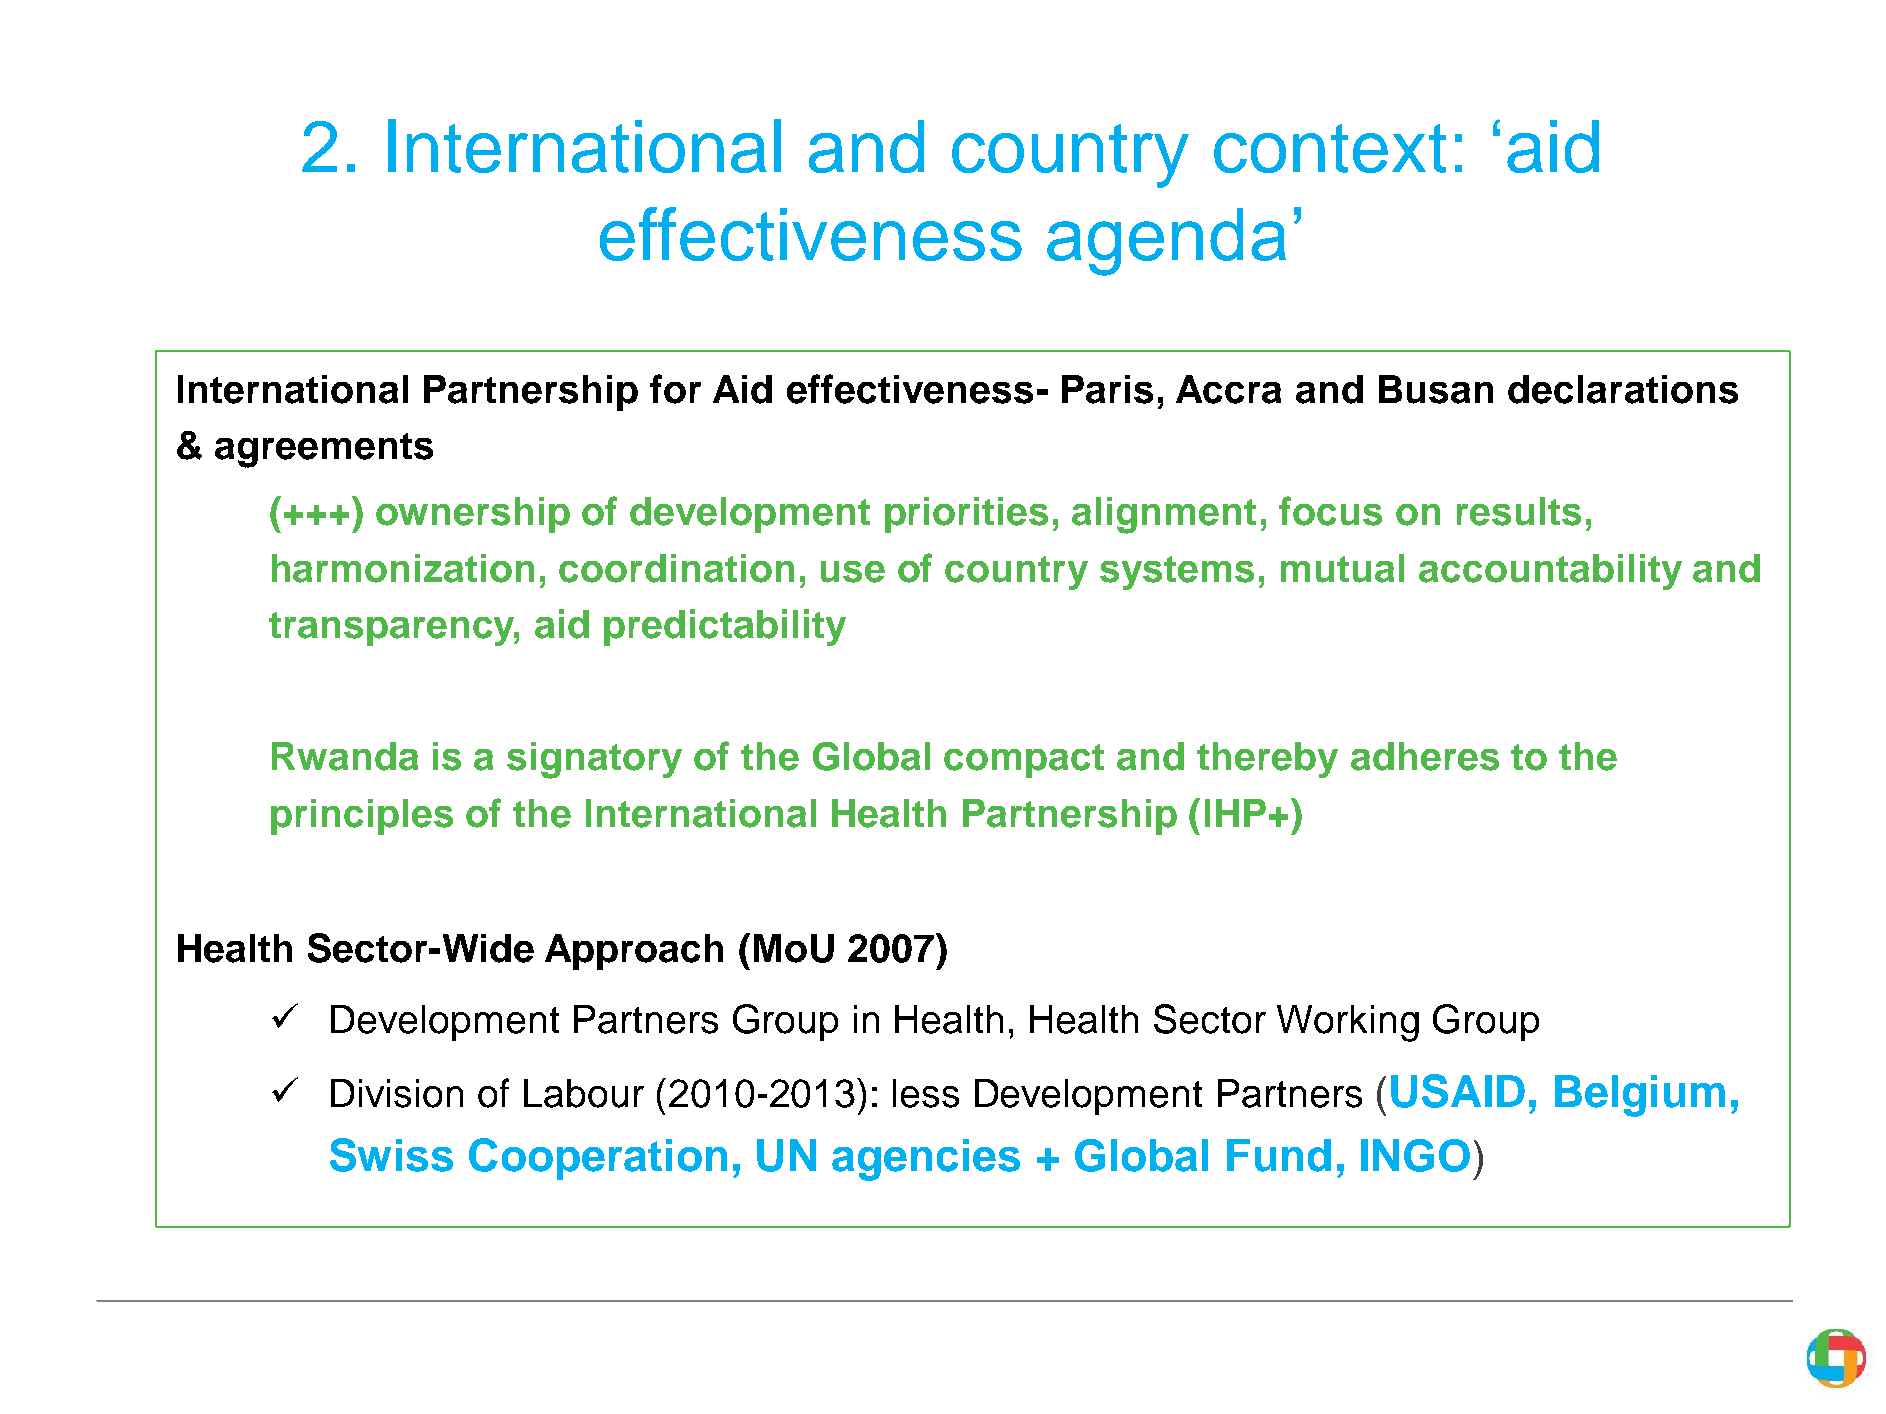 The width and height of the page is (1886, 1414). I want to click on agenda, so click(1166, 242).
